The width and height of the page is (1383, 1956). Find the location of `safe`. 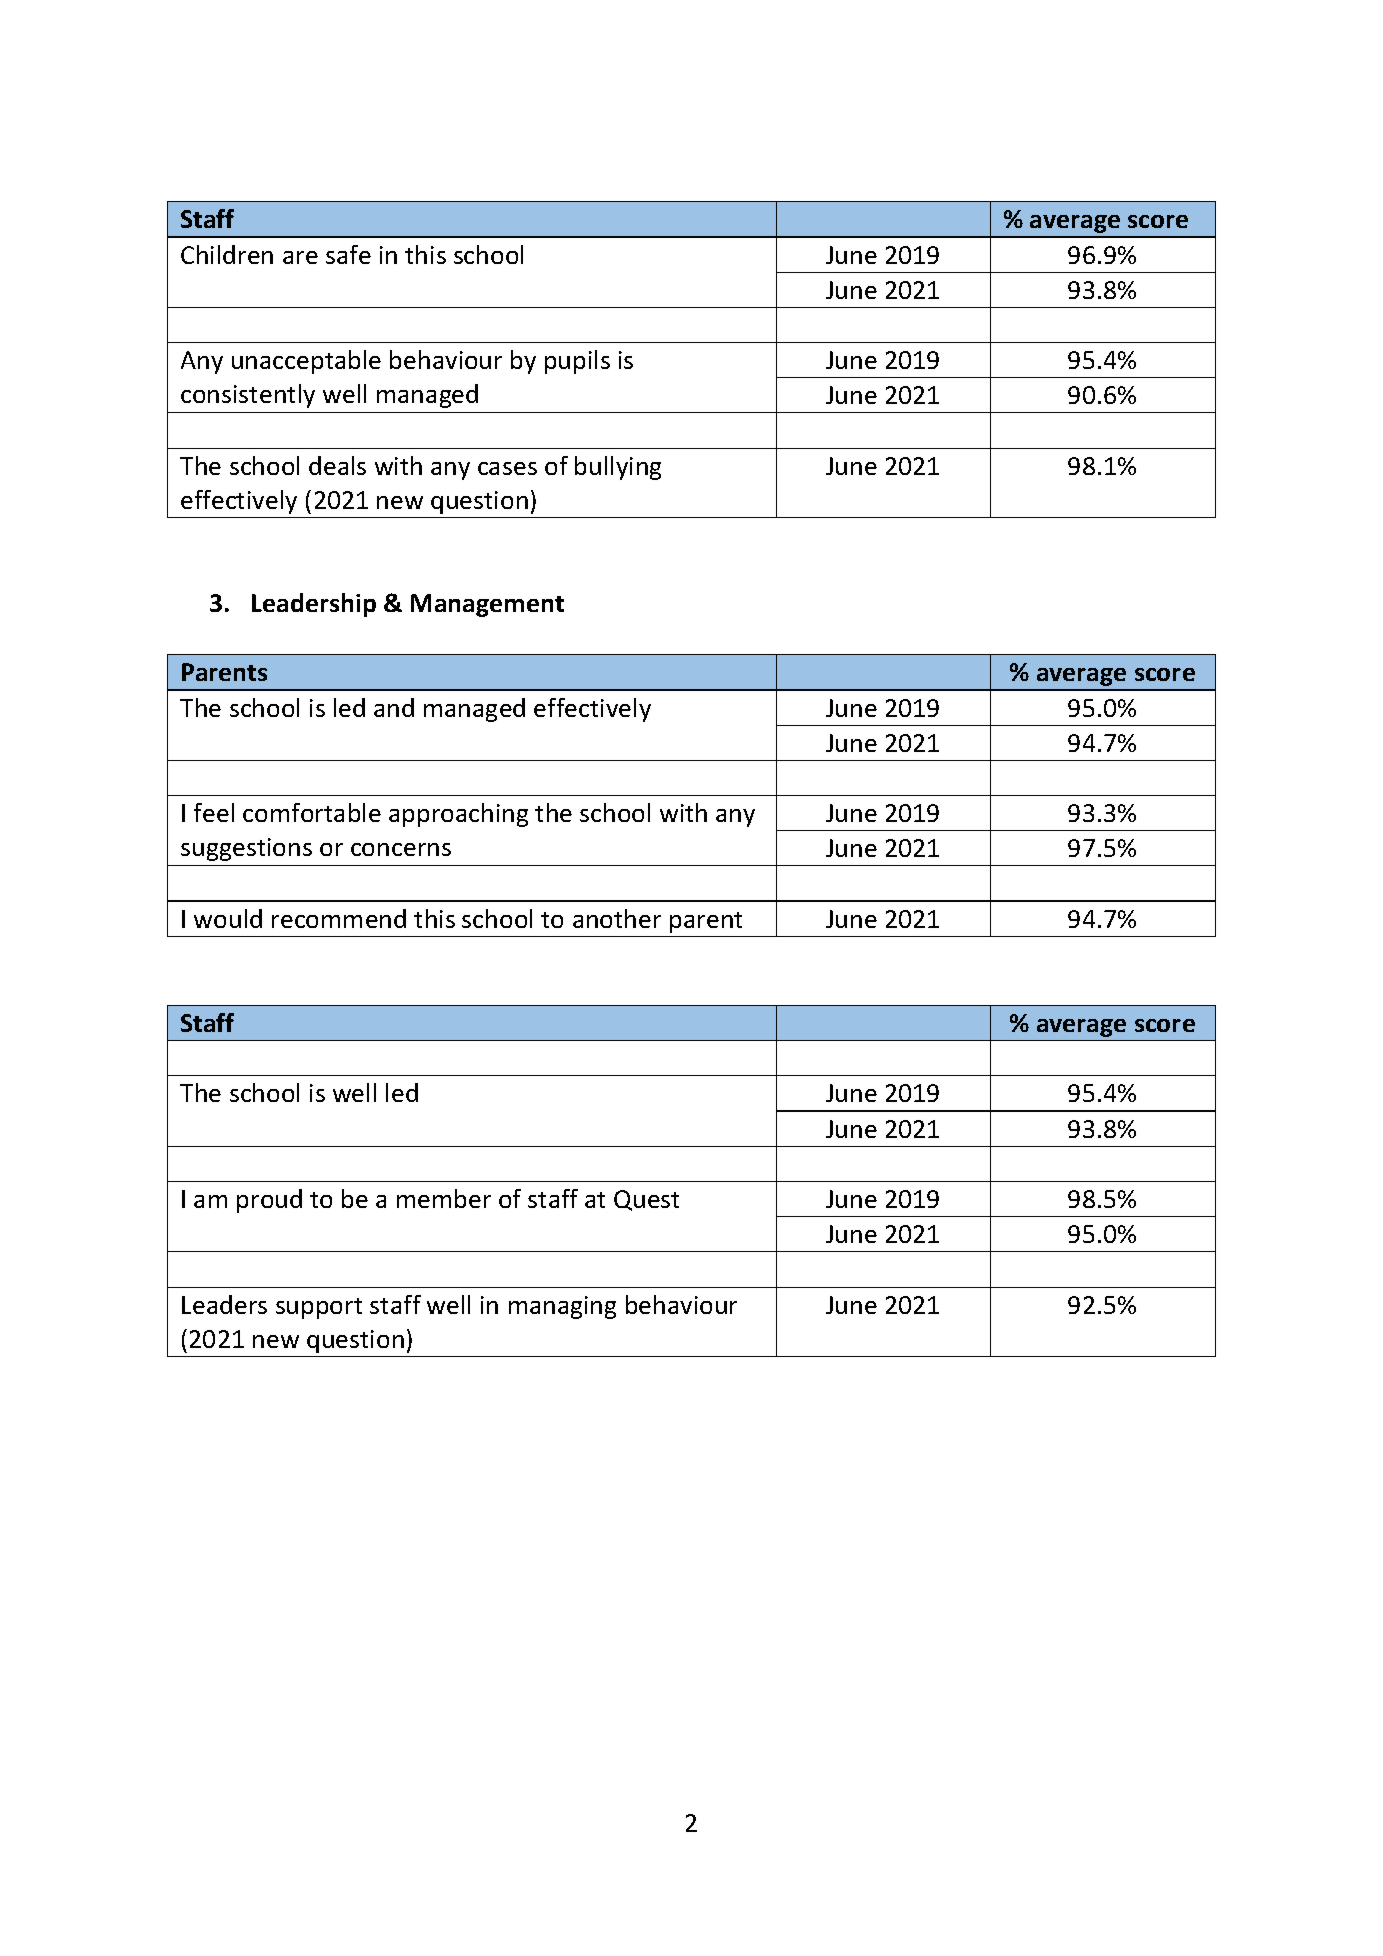

safe is located at coordinates (348, 254).
